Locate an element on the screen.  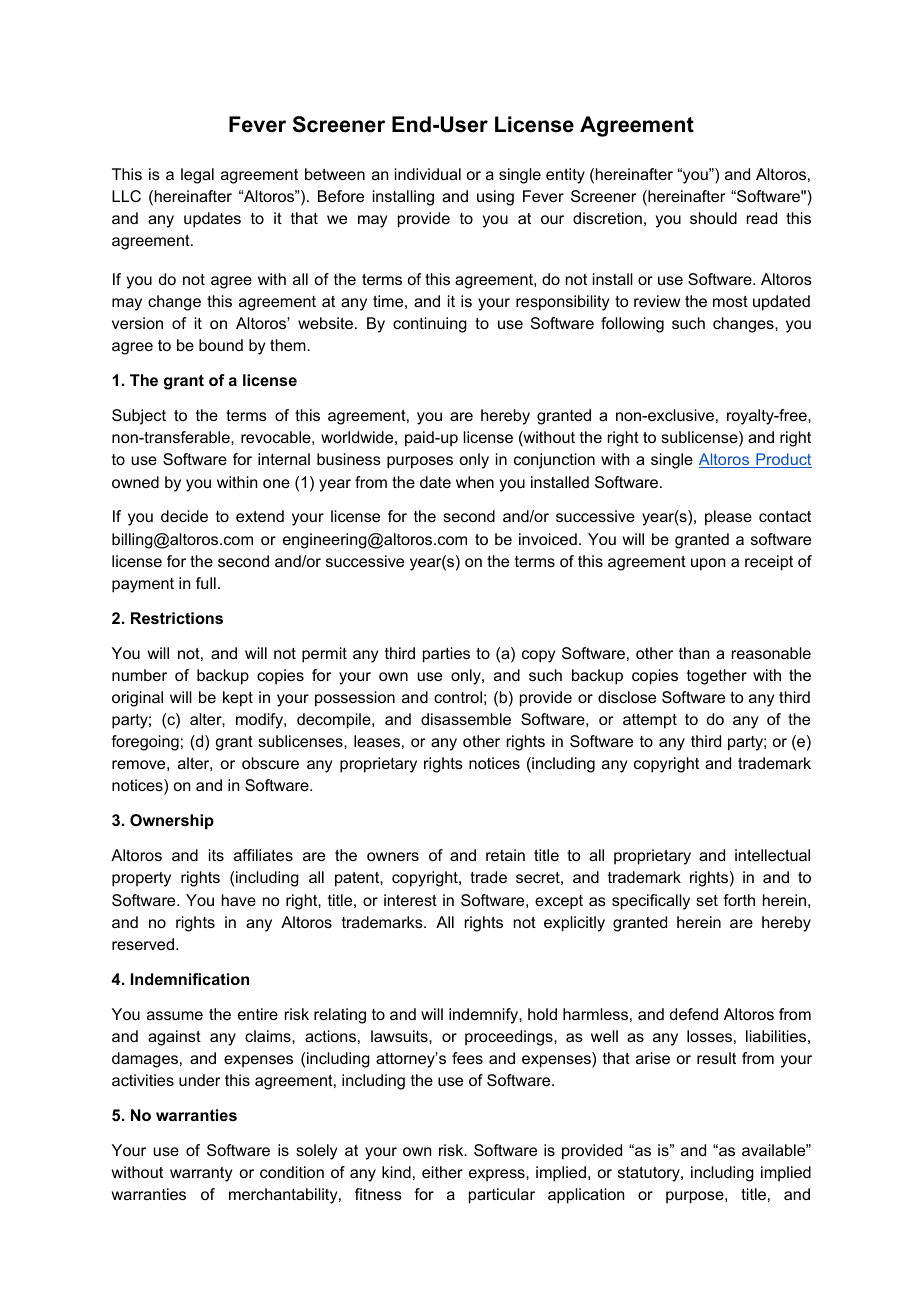
either is located at coordinates (442, 1172).
